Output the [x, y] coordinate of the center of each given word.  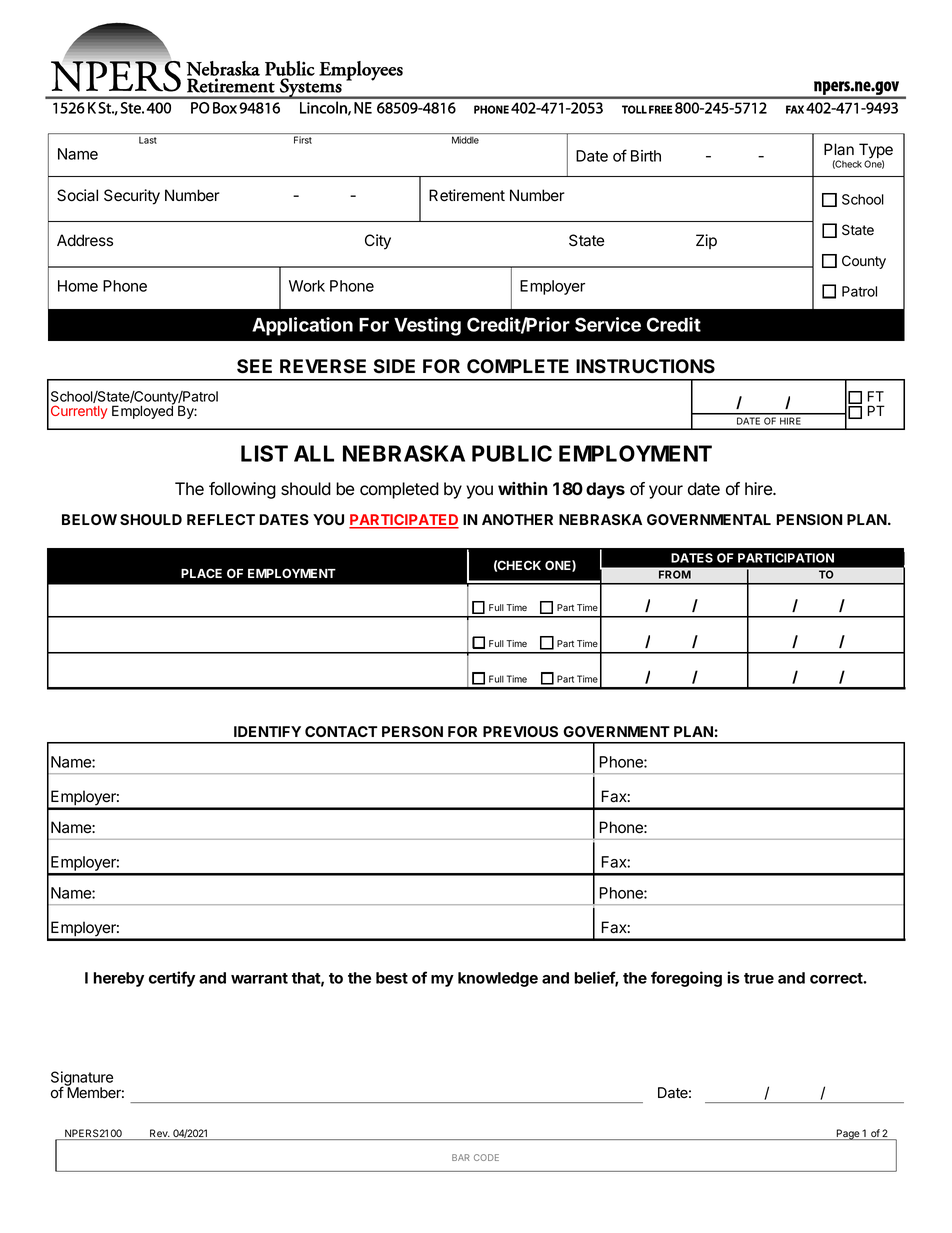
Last [148, 140]
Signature [82, 1079]
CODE [486, 1157]
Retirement [467, 195]
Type [876, 152]
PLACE [201, 573]
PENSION [809, 519]
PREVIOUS [520, 731]
